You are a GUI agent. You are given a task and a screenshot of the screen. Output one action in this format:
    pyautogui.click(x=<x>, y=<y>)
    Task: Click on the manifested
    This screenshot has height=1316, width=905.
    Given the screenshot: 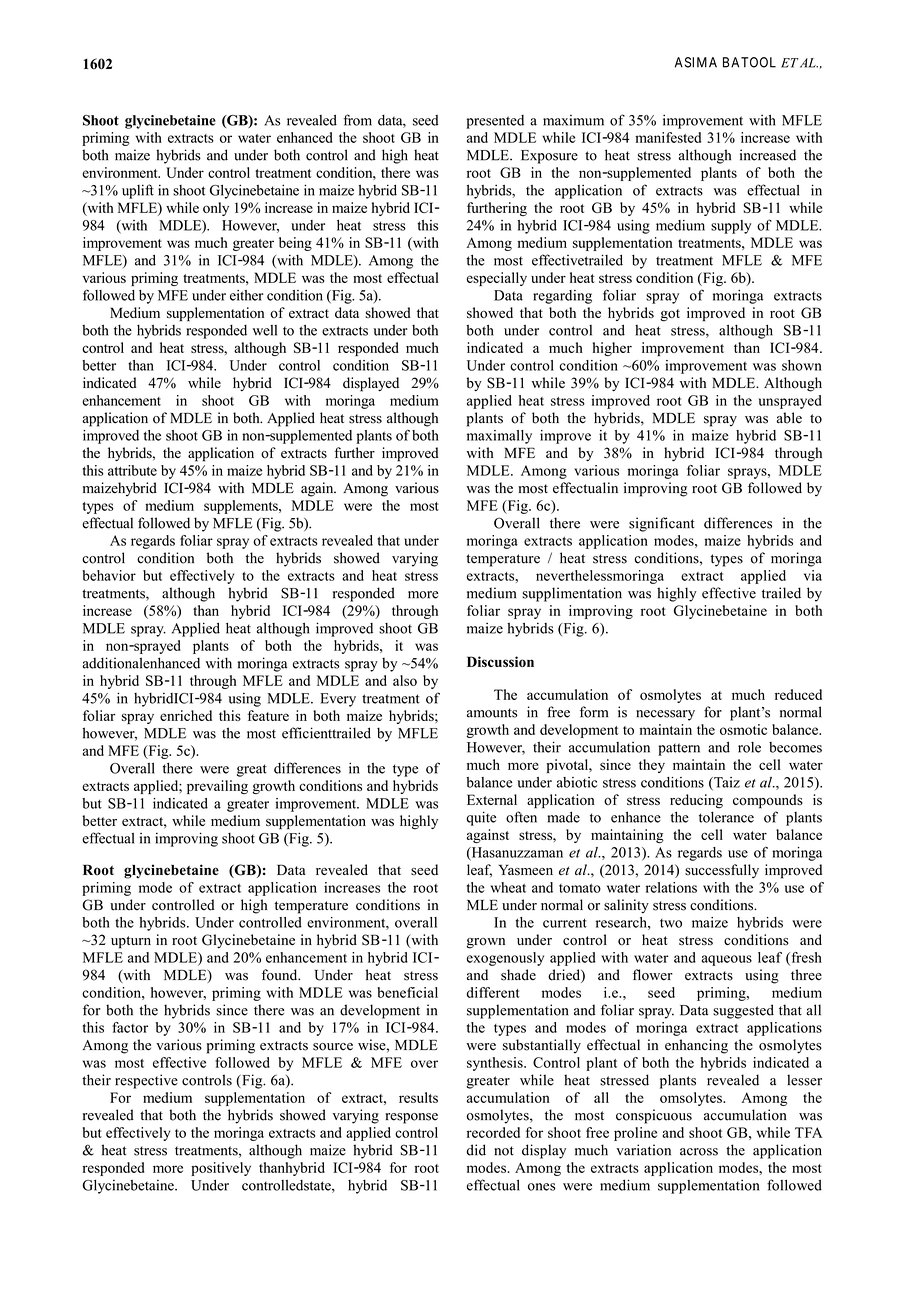 What is the action you would take?
    pyautogui.click(x=668, y=137)
